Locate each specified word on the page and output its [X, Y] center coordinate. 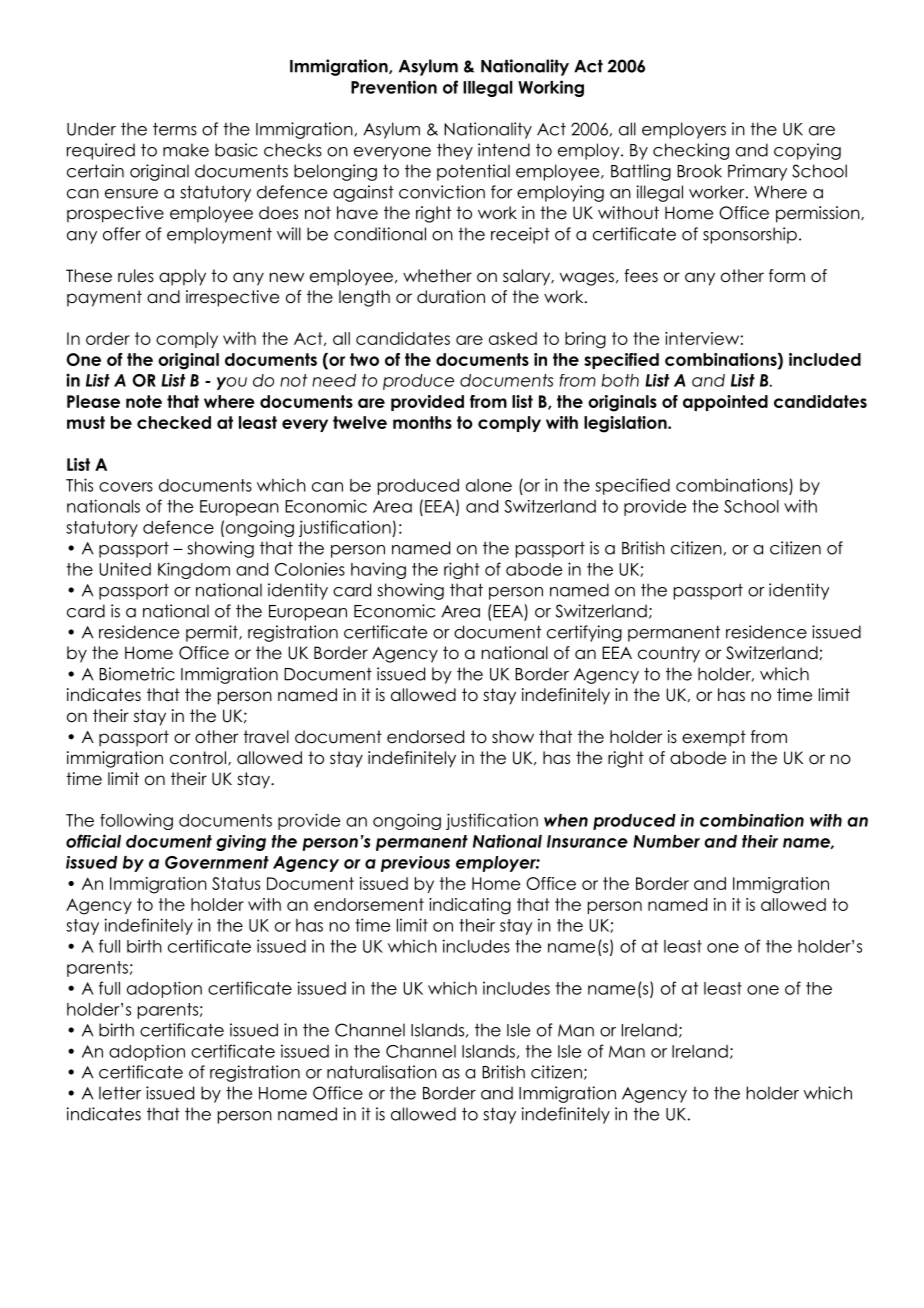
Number [666, 841]
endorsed [425, 737]
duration [451, 297]
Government [217, 862]
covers [126, 487]
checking [691, 151]
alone [489, 485]
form [787, 276]
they [455, 151]
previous [415, 864]
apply [182, 277]
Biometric [137, 674]
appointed [725, 403]
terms [175, 129]
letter [120, 1093]
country [669, 654]
